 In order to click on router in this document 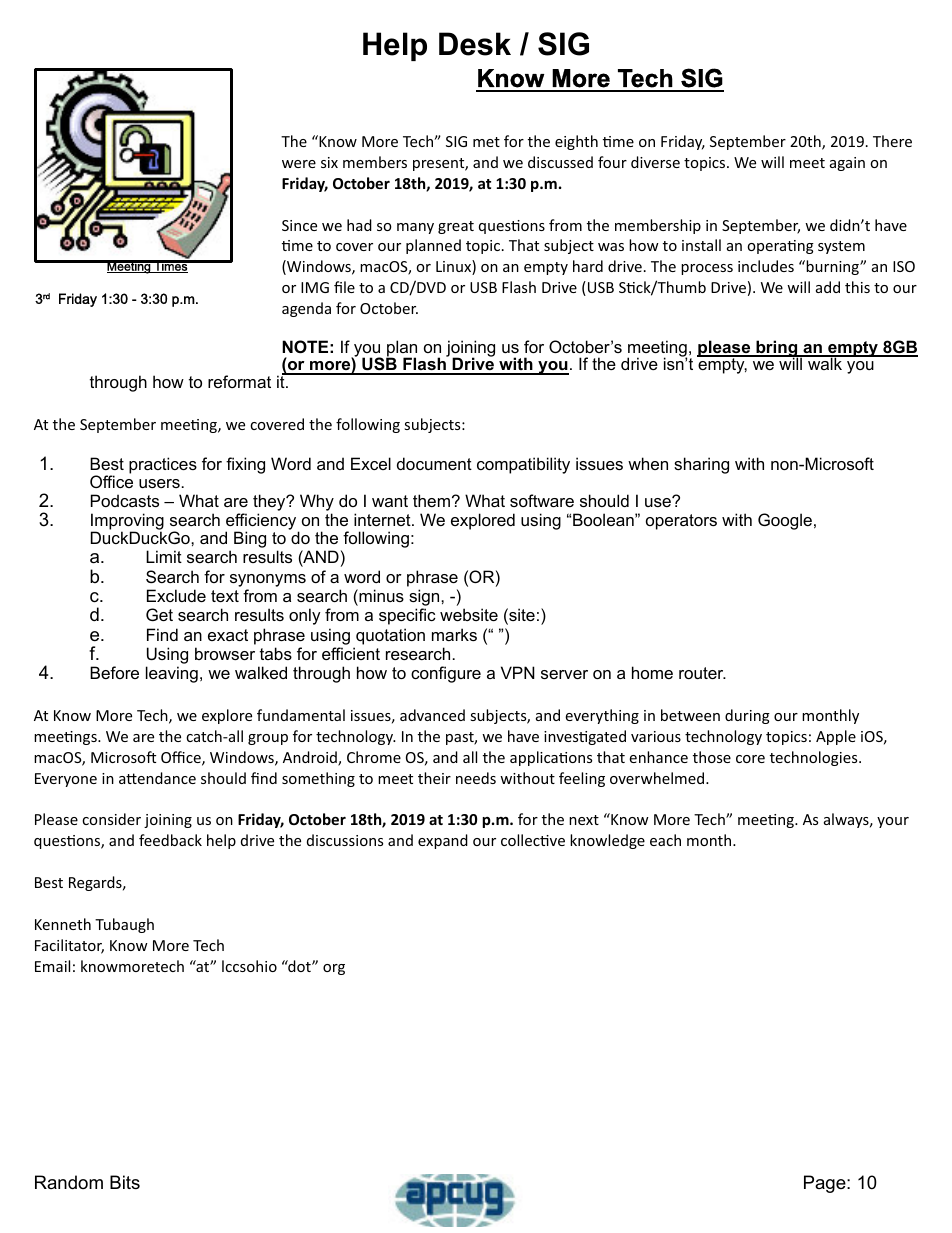, I will do `click(702, 673)`.
